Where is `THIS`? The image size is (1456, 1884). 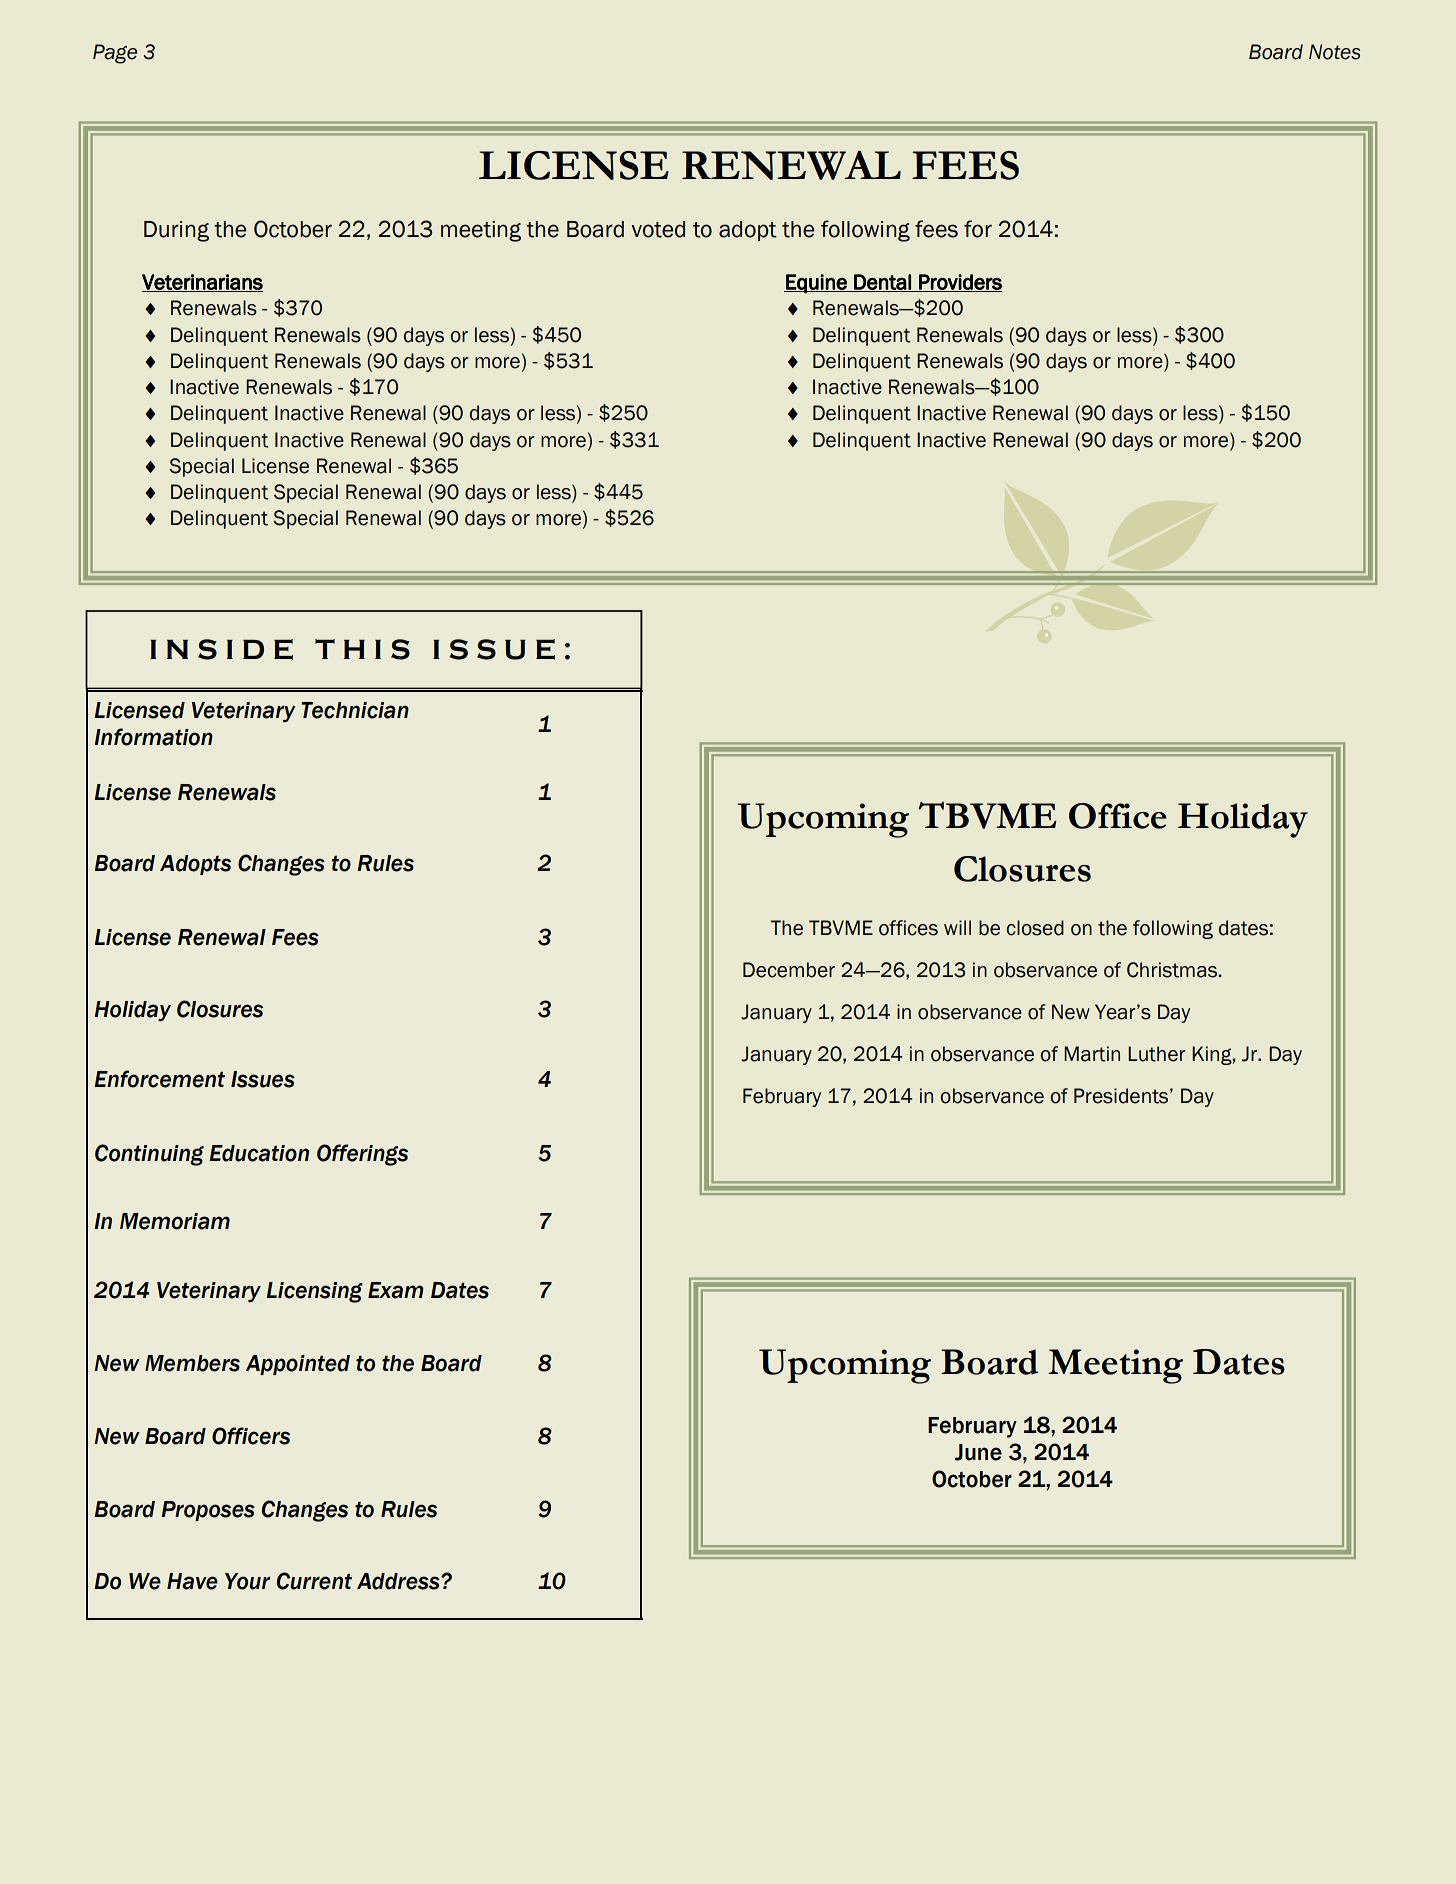
THIS is located at coordinates (362, 649).
